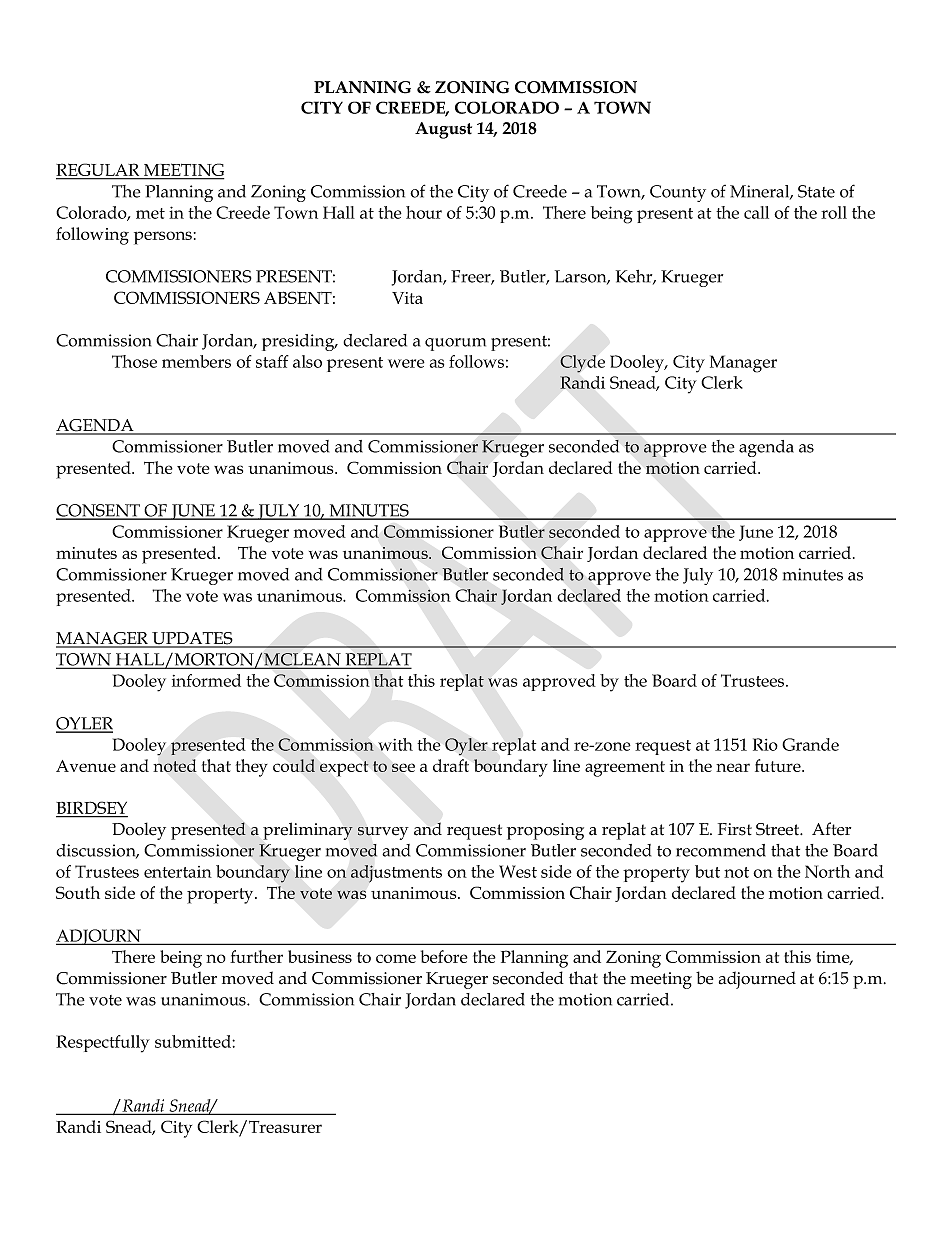  I want to click on submitted, so click(194, 1041).
